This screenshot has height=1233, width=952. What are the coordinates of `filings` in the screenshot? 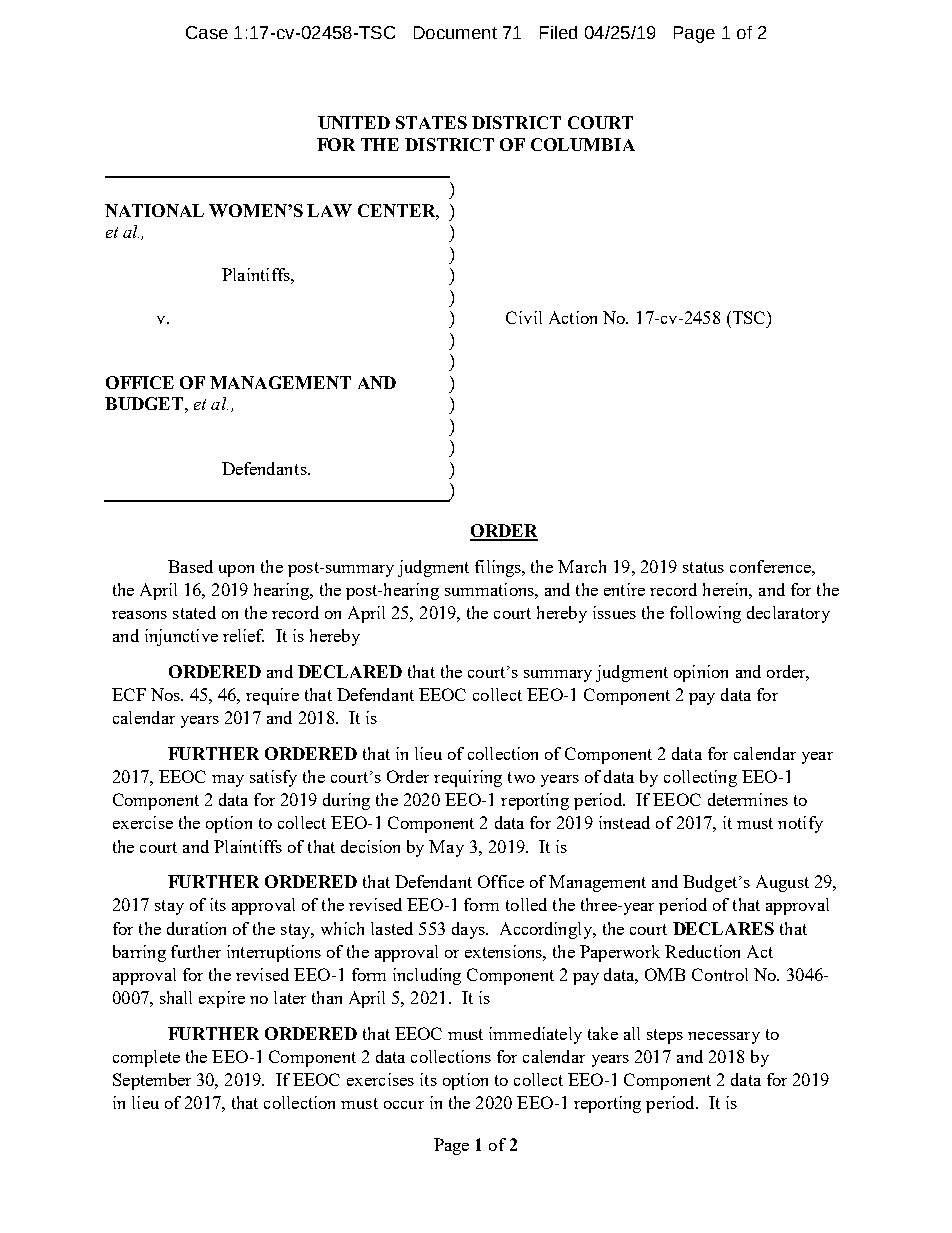 It's located at (499, 568).
